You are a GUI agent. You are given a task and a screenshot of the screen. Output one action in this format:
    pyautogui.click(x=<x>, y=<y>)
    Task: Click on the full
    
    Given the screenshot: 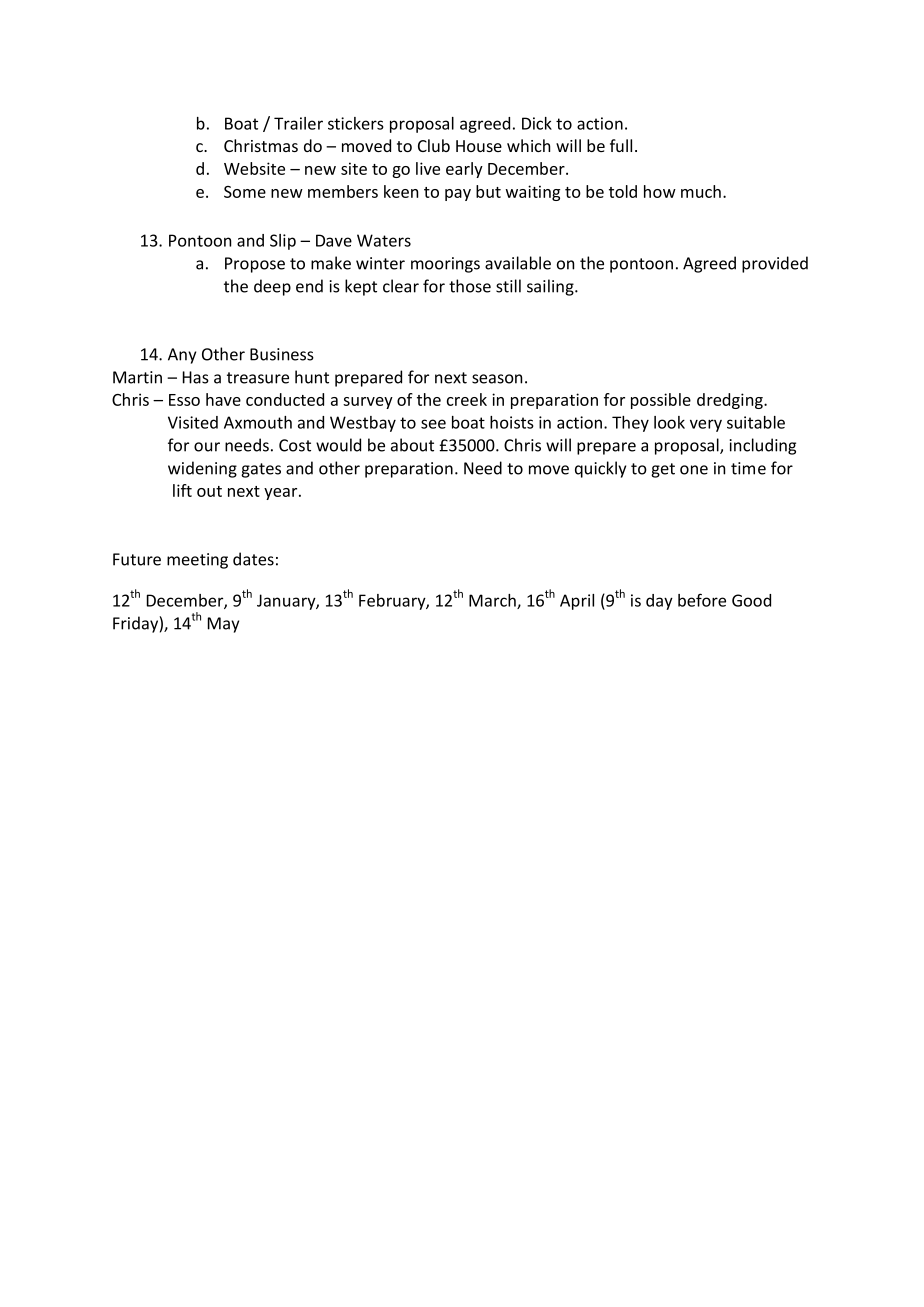 What is the action you would take?
    pyautogui.click(x=621, y=145)
